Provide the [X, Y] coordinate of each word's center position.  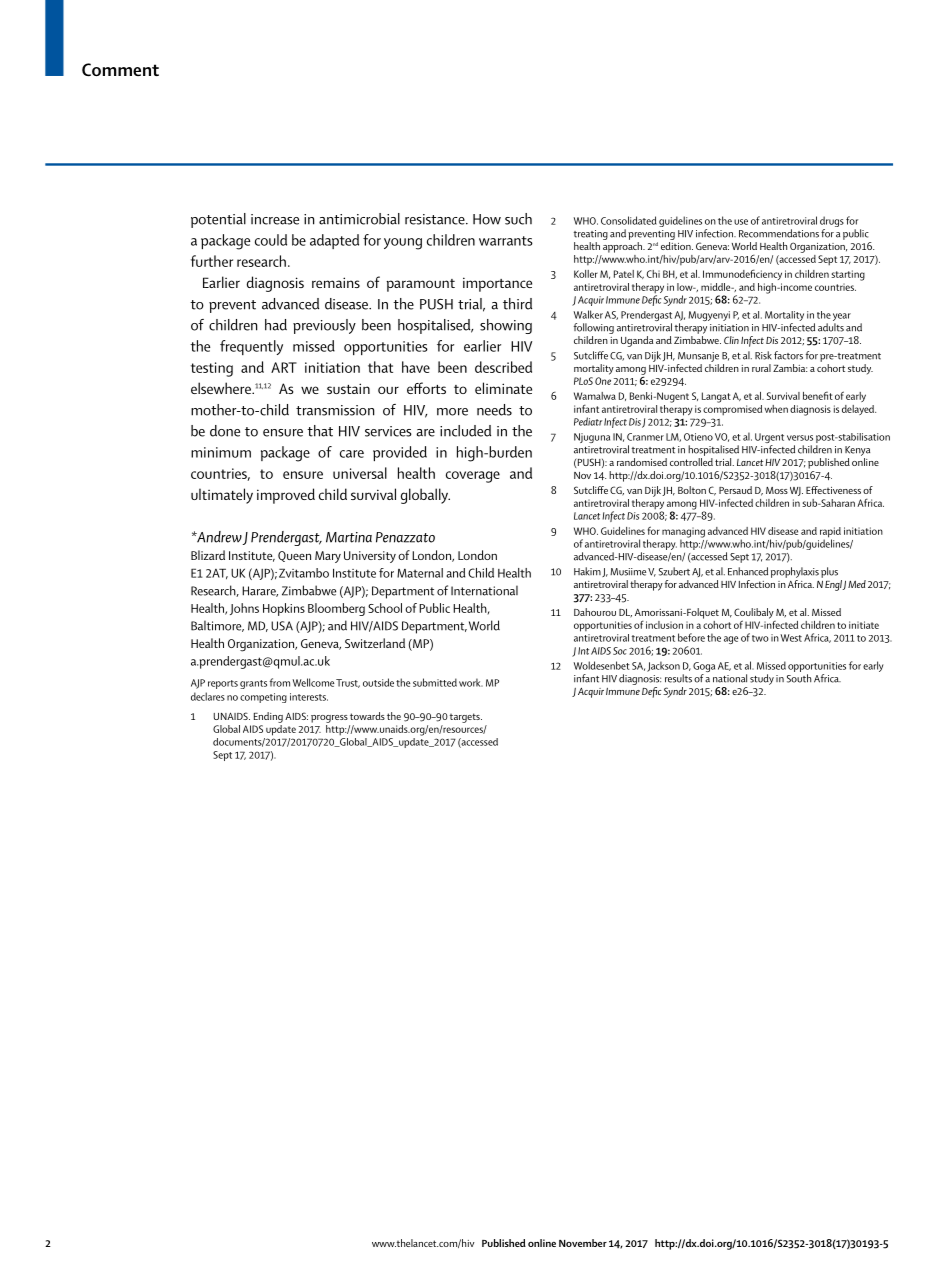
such [518, 219]
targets [466, 718]
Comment [120, 70]
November [583, 1243]
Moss [777, 490]
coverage [473, 477]
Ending [268, 717]
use [741, 222]
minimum [221, 452]
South [799, 678]
